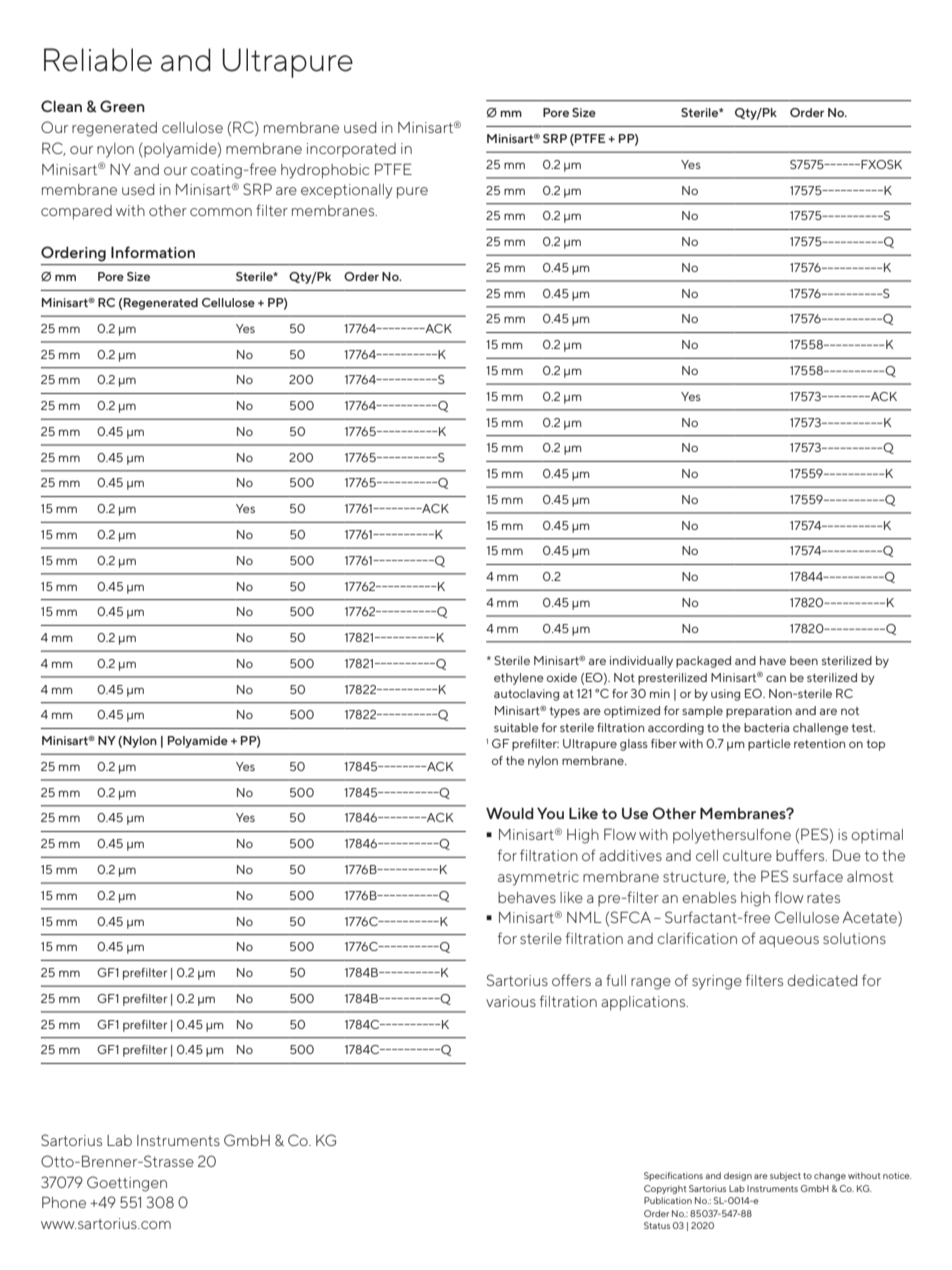 The width and height of the screenshot is (952, 1270). What do you see at coordinates (351, 150) in the screenshot?
I see `incorporated` at bounding box center [351, 150].
